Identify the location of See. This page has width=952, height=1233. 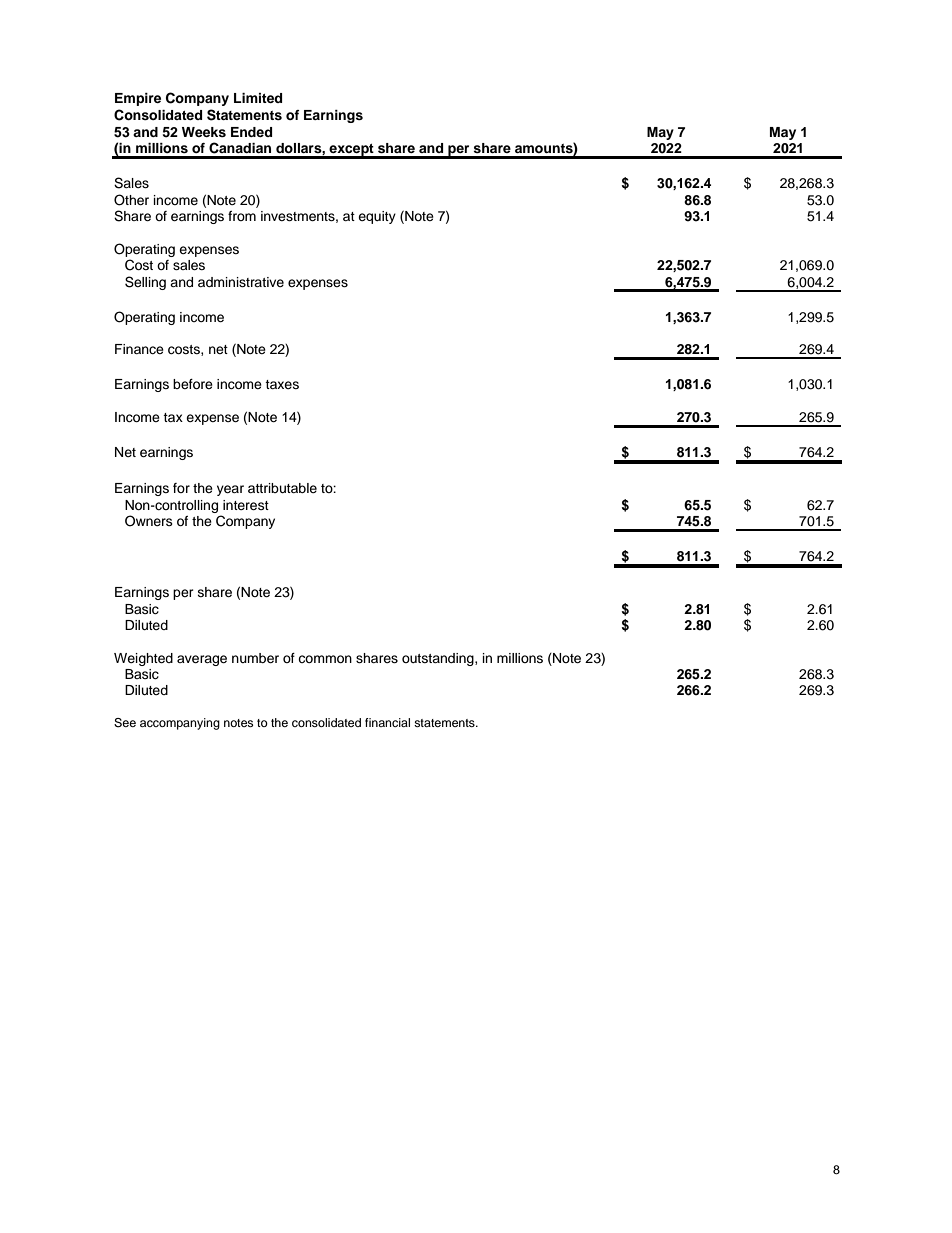
(125, 723).
